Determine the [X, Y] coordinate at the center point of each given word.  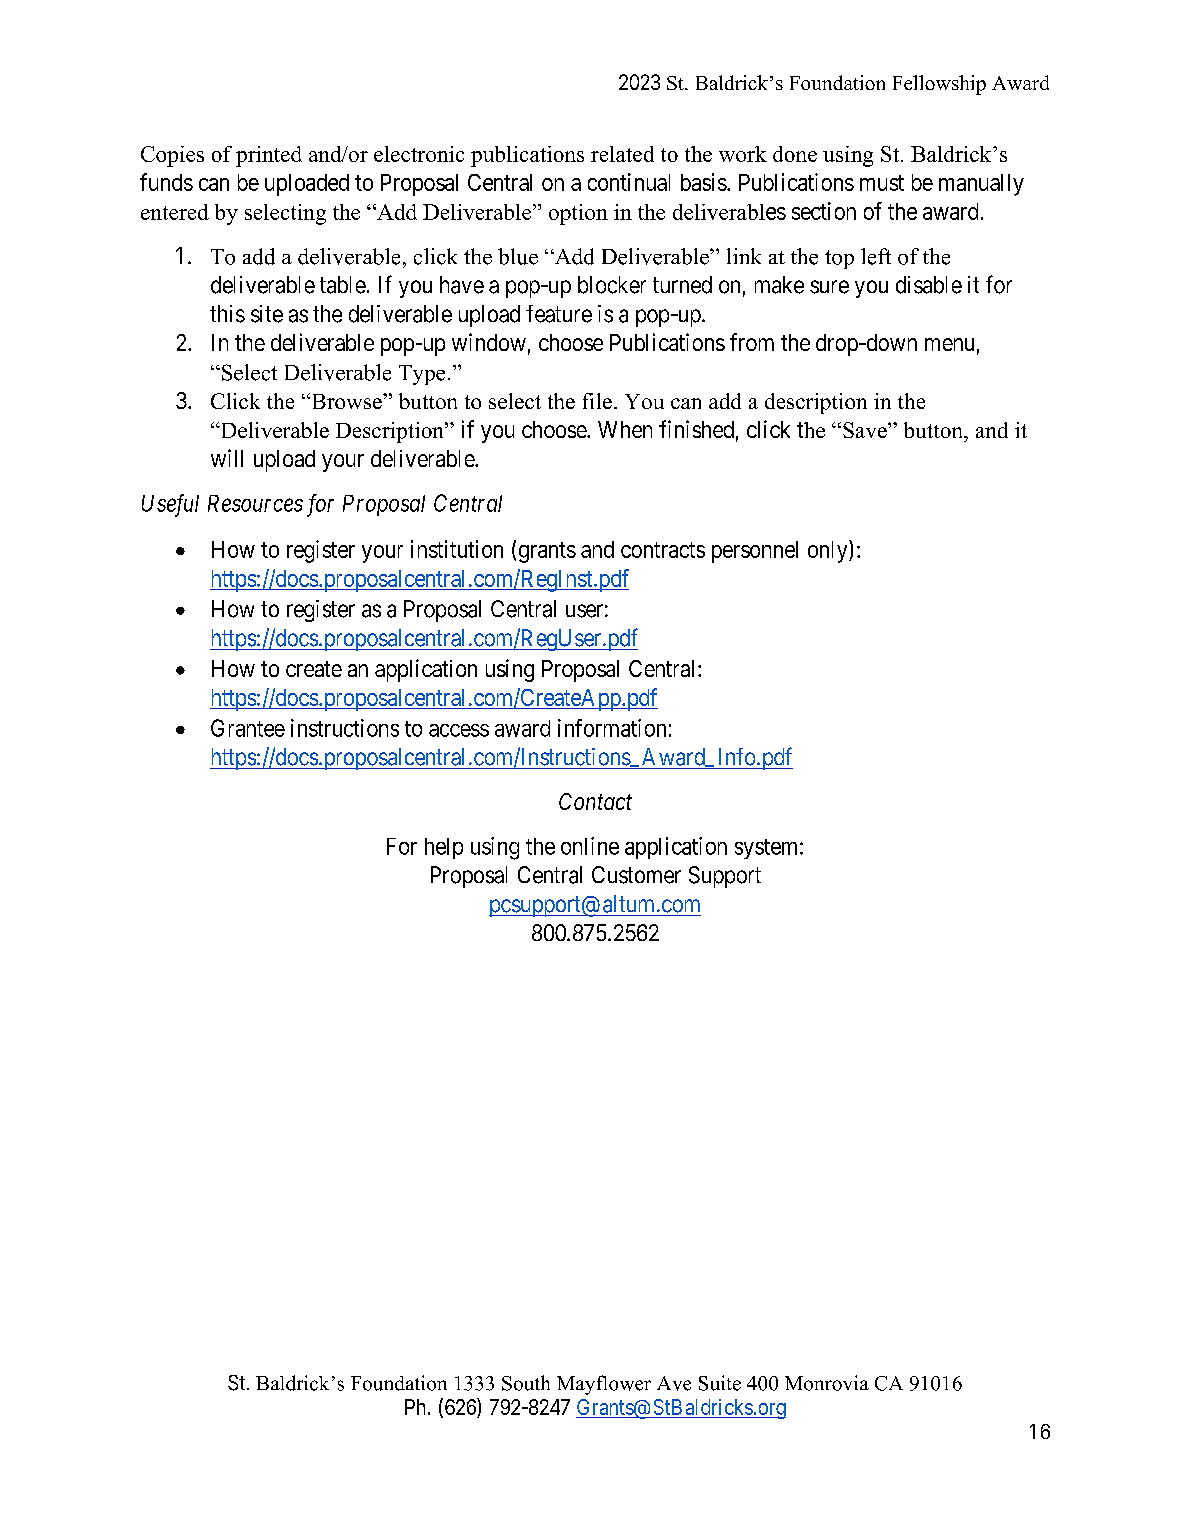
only [829, 551]
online [590, 846]
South [526, 1383]
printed [269, 156]
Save [866, 430]
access [459, 730]
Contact [595, 801]
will [227, 458]
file [597, 401]
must [882, 183]
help [444, 848]
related [622, 154]
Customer [636, 875]
